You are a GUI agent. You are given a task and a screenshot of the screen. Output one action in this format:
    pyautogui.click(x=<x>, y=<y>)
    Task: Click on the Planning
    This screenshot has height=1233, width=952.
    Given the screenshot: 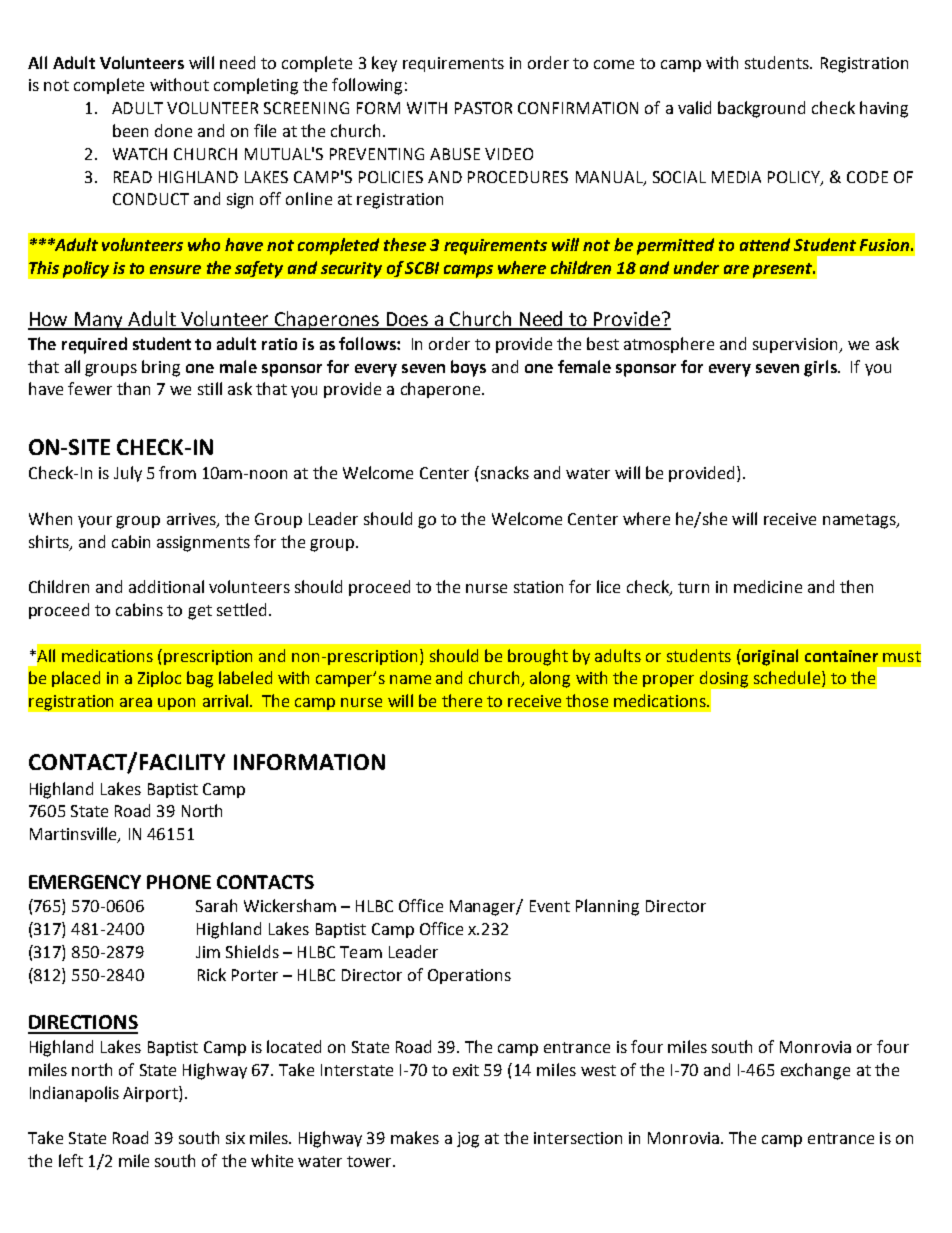 What is the action you would take?
    pyautogui.click(x=607, y=907)
